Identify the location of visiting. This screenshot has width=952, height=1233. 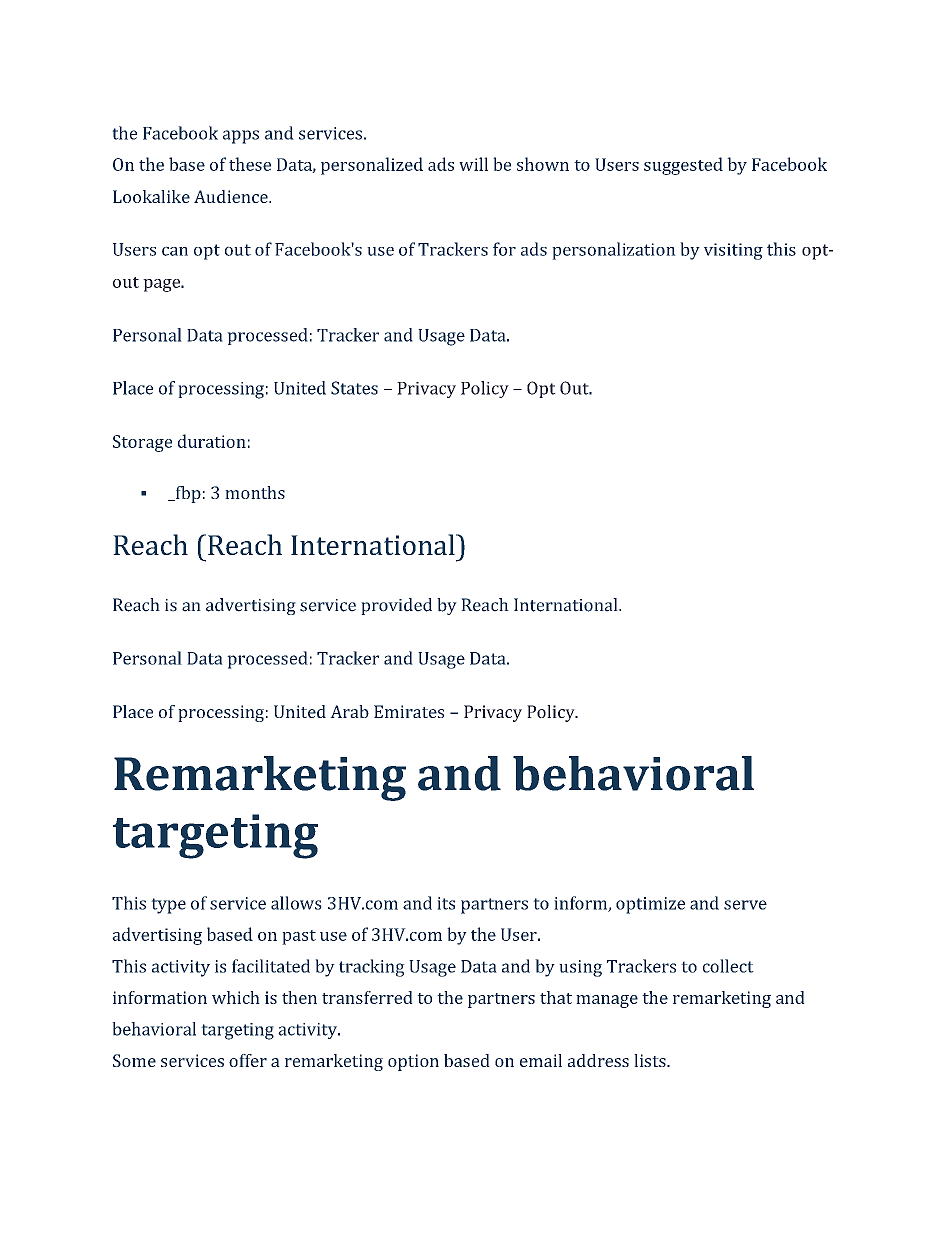
(733, 251).
